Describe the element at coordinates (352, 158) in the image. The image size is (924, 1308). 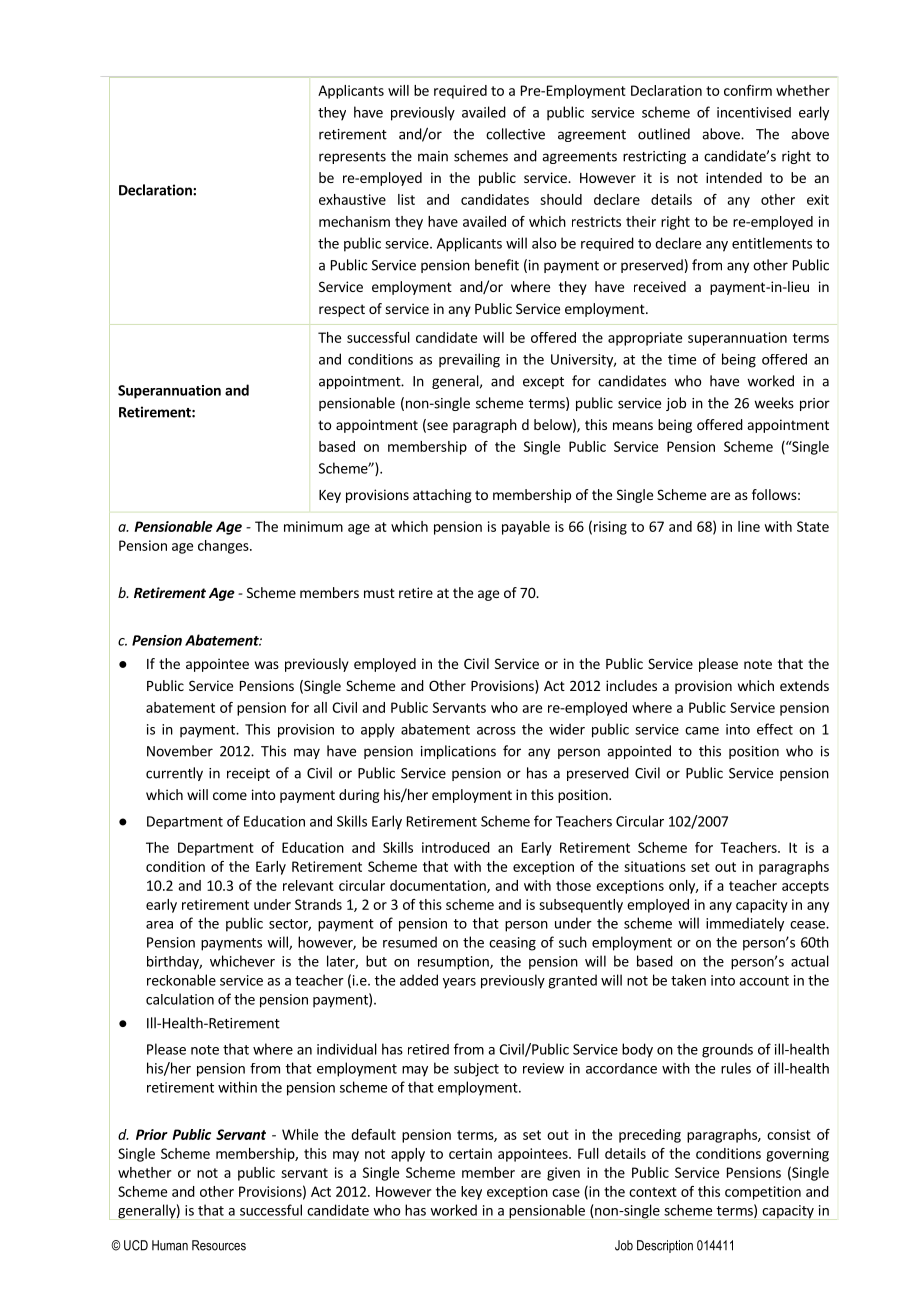
I see `represents` at that location.
